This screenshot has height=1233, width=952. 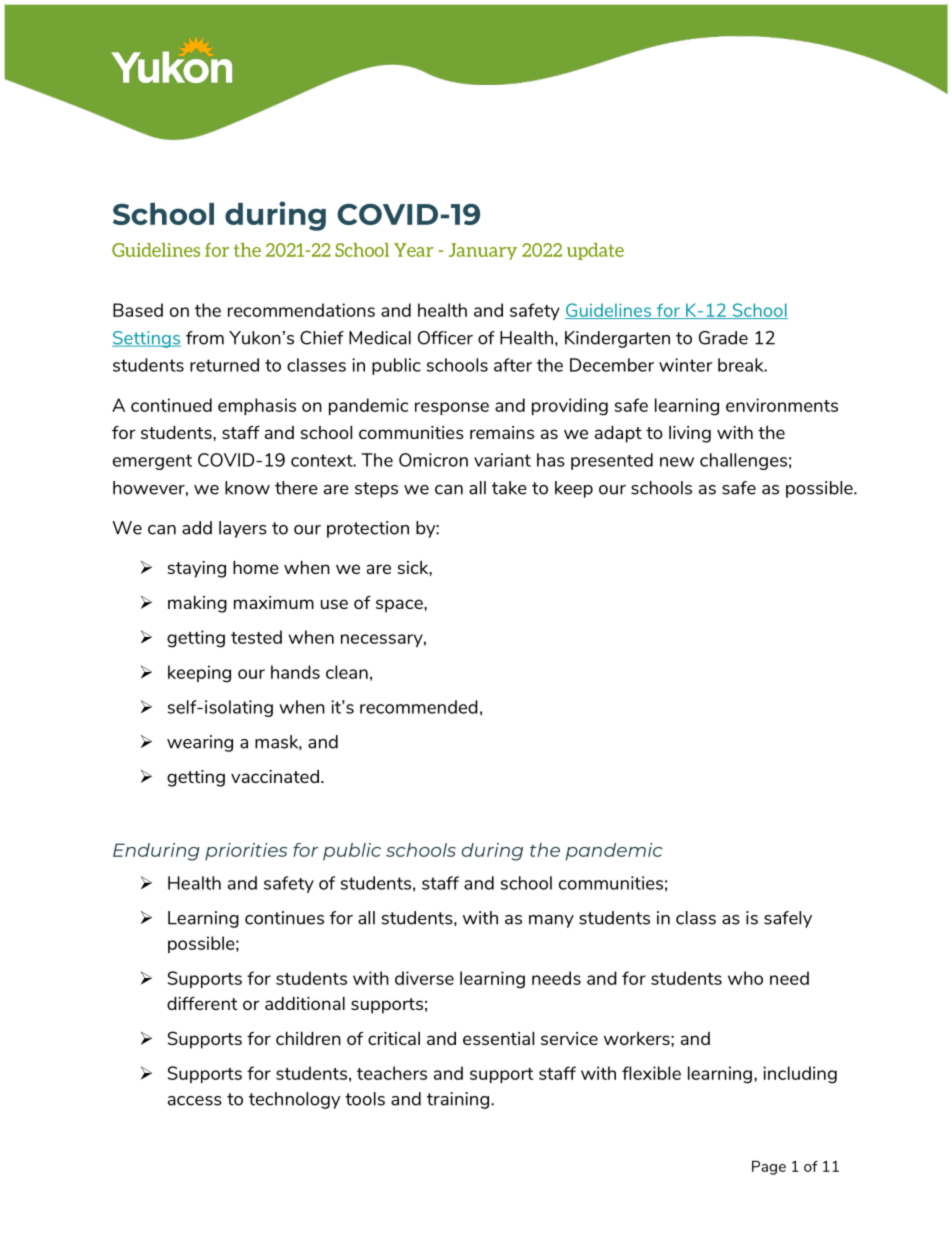 I want to click on recommended, so click(x=419, y=707).
